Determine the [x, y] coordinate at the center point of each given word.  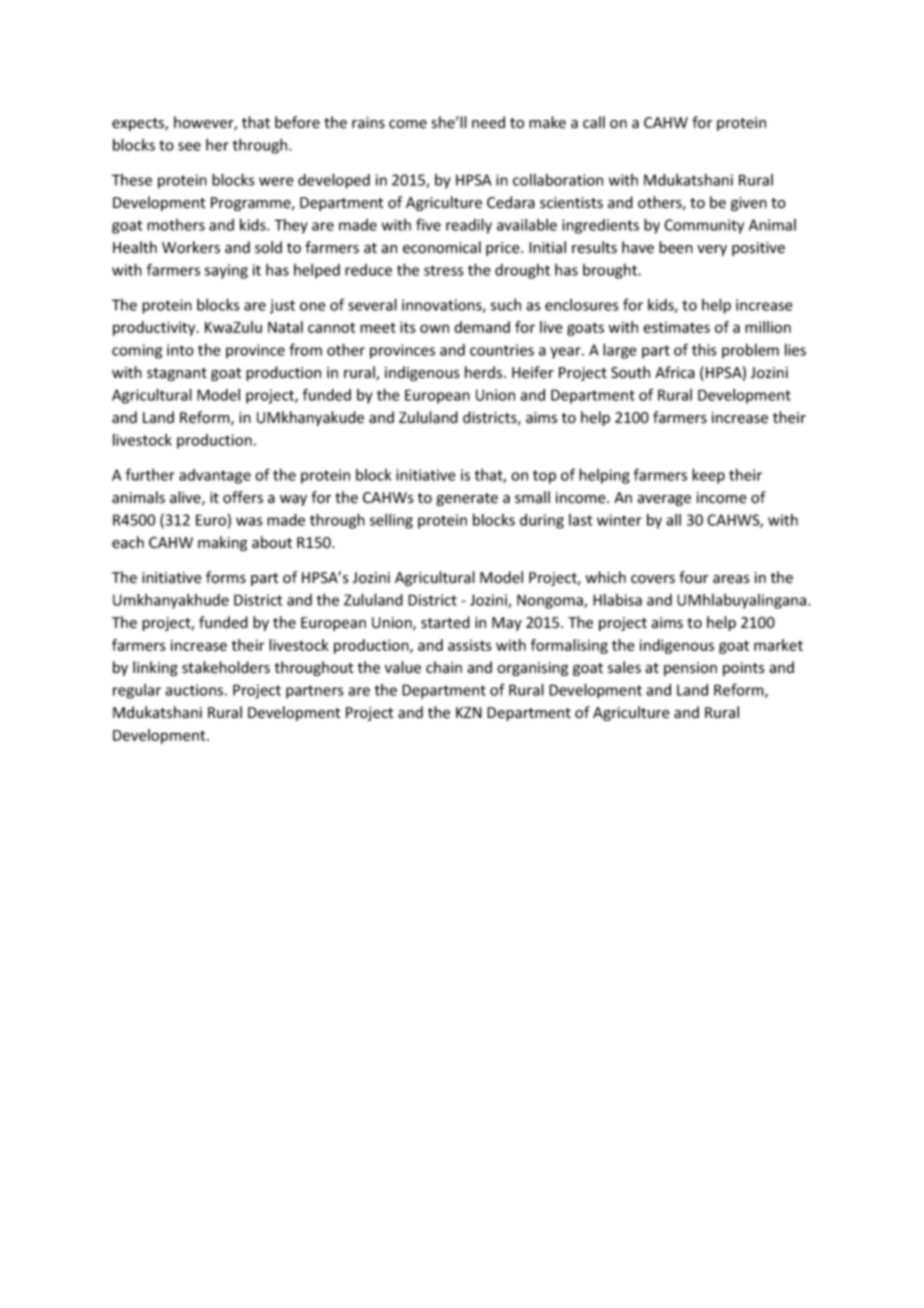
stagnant [177, 374]
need [488, 122]
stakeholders [226, 667]
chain [444, 667]
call [594, 122]
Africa [675, 372]
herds [485, 372]
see [189, 146]
